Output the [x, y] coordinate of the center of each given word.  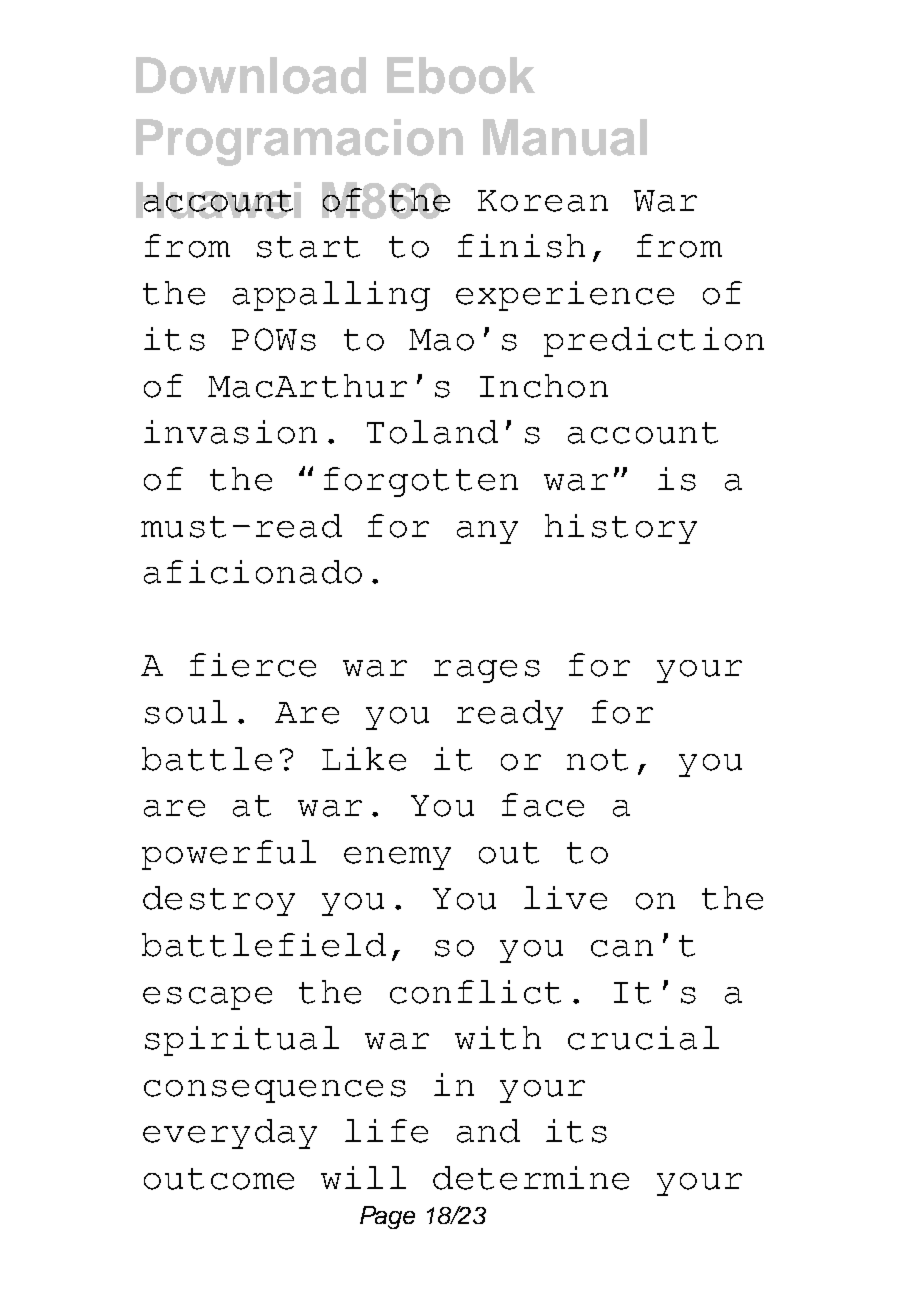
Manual [565, 137]
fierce [253, 665]
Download [251, 75]
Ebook [461, 75]
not [597, 760]
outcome [219, 1179]
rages [487, 671]
